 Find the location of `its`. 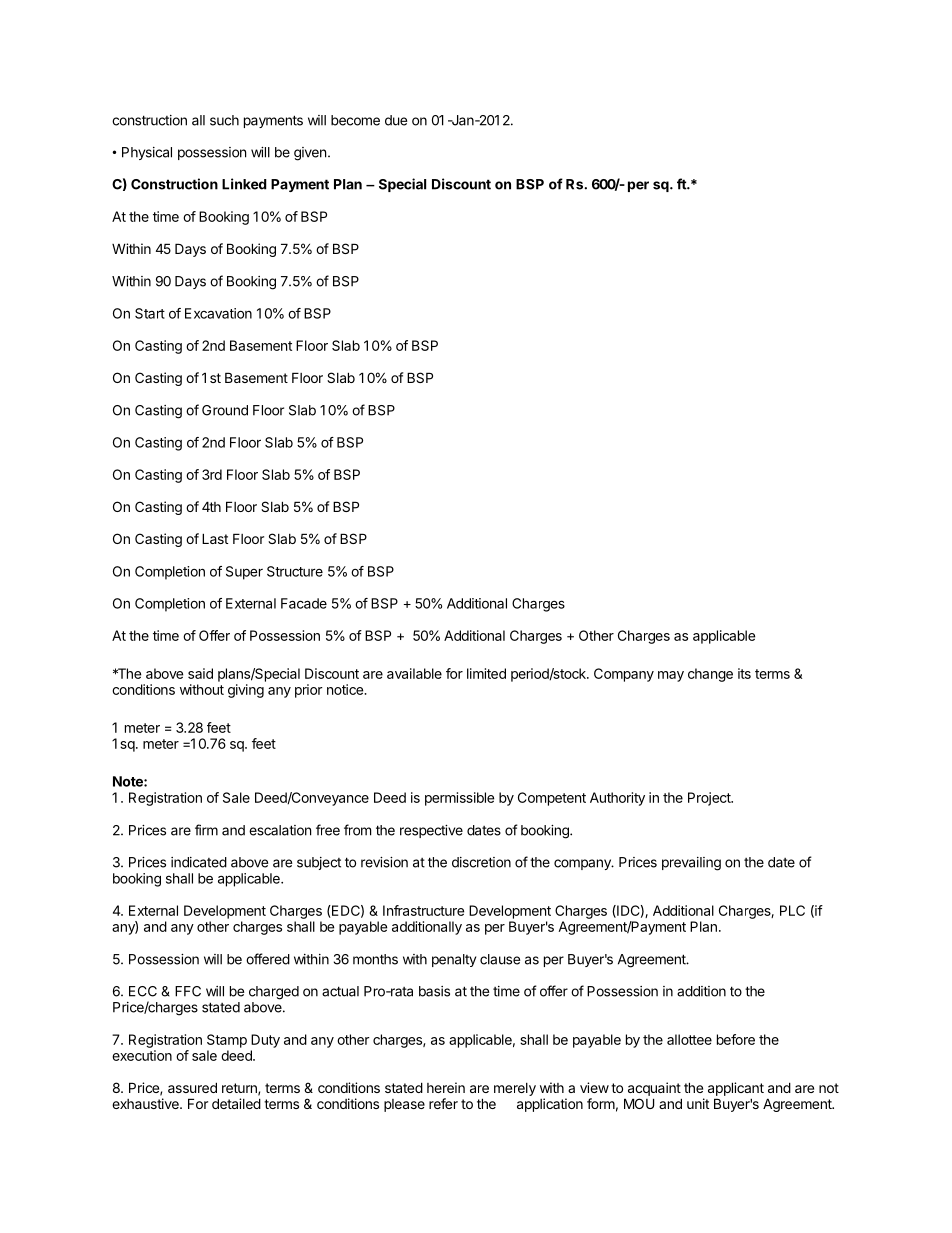

its is located at coordinates (744, 673).
